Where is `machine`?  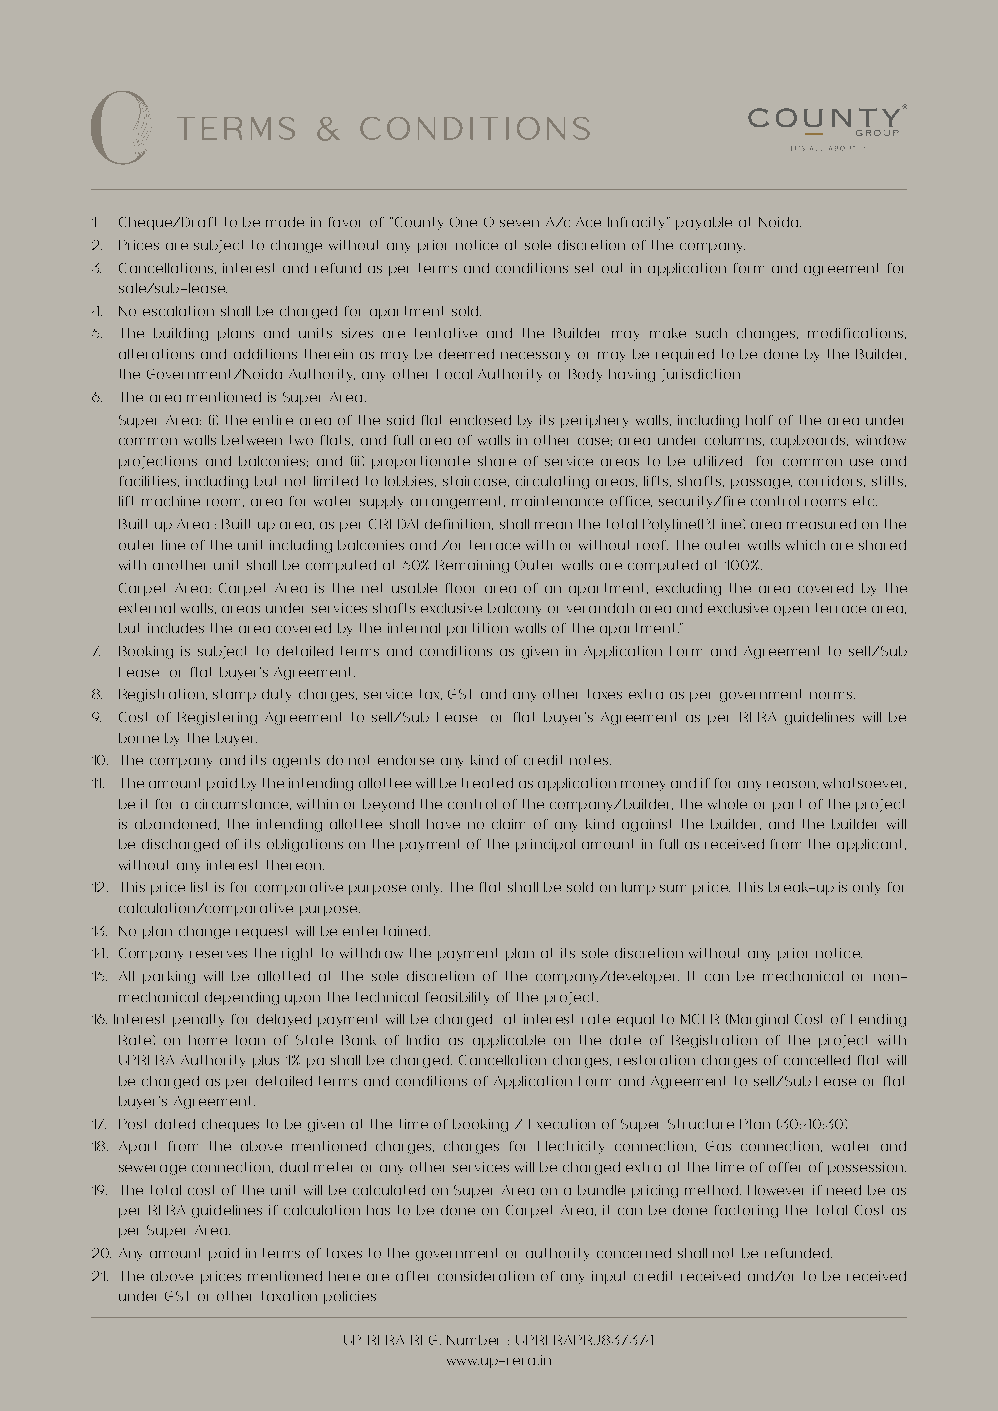
machine is located at coordinates (171, 501).
